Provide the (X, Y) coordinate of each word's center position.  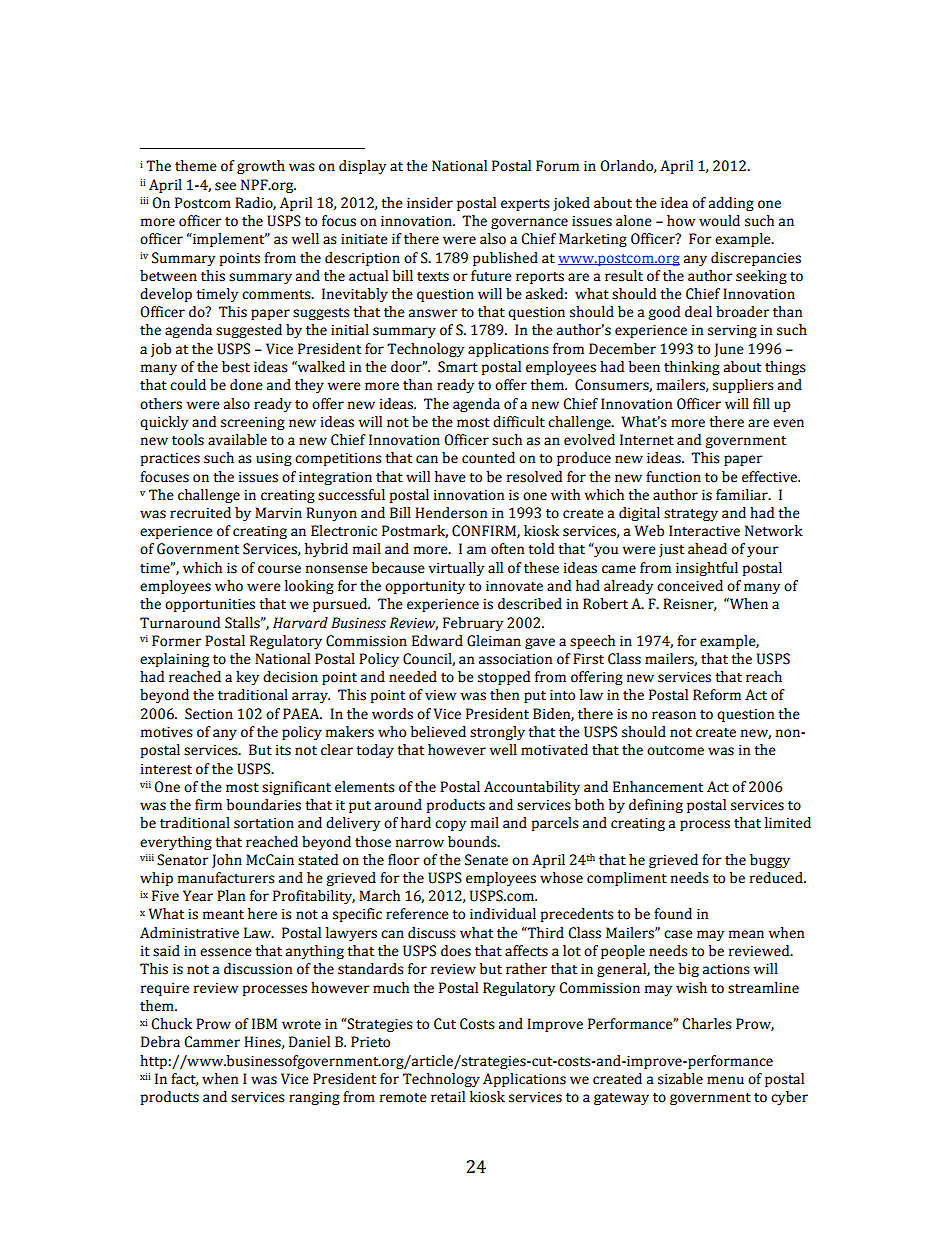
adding (731, 204)
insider (430, 203)
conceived (690, 586)
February (473, 624)
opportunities (210, 605)
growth (261, 167)
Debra (160, 1042)
